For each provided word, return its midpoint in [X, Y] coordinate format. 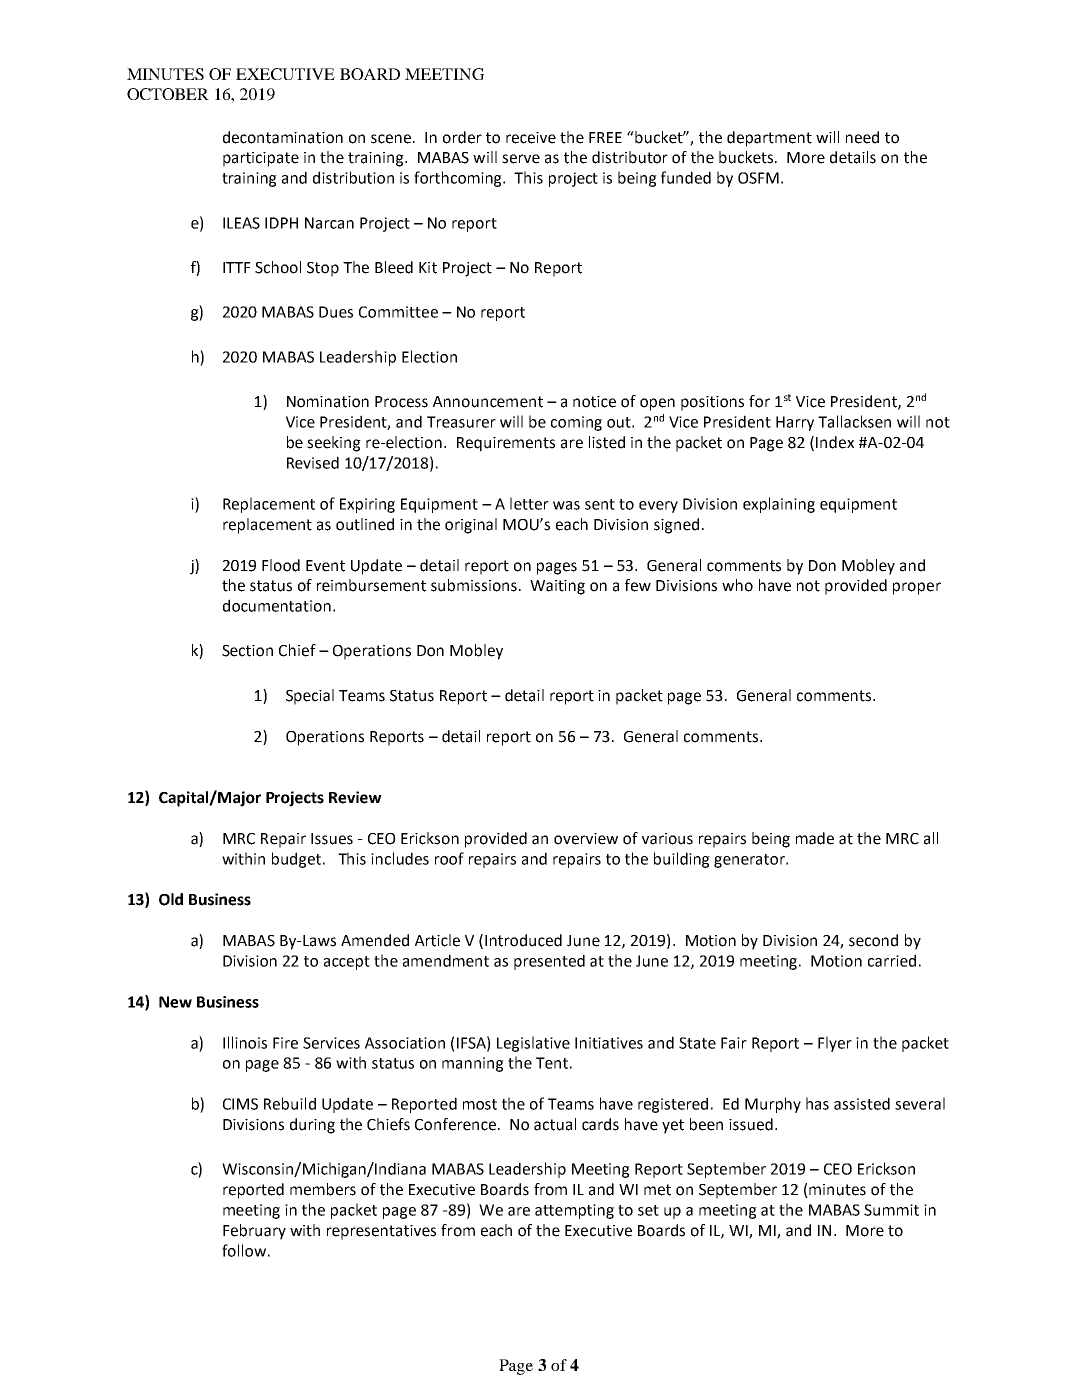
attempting [574, 1211]
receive [531, 138]
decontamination [283, 137]
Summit [891, 1210]
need [862, 137]
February [254, 1232]
